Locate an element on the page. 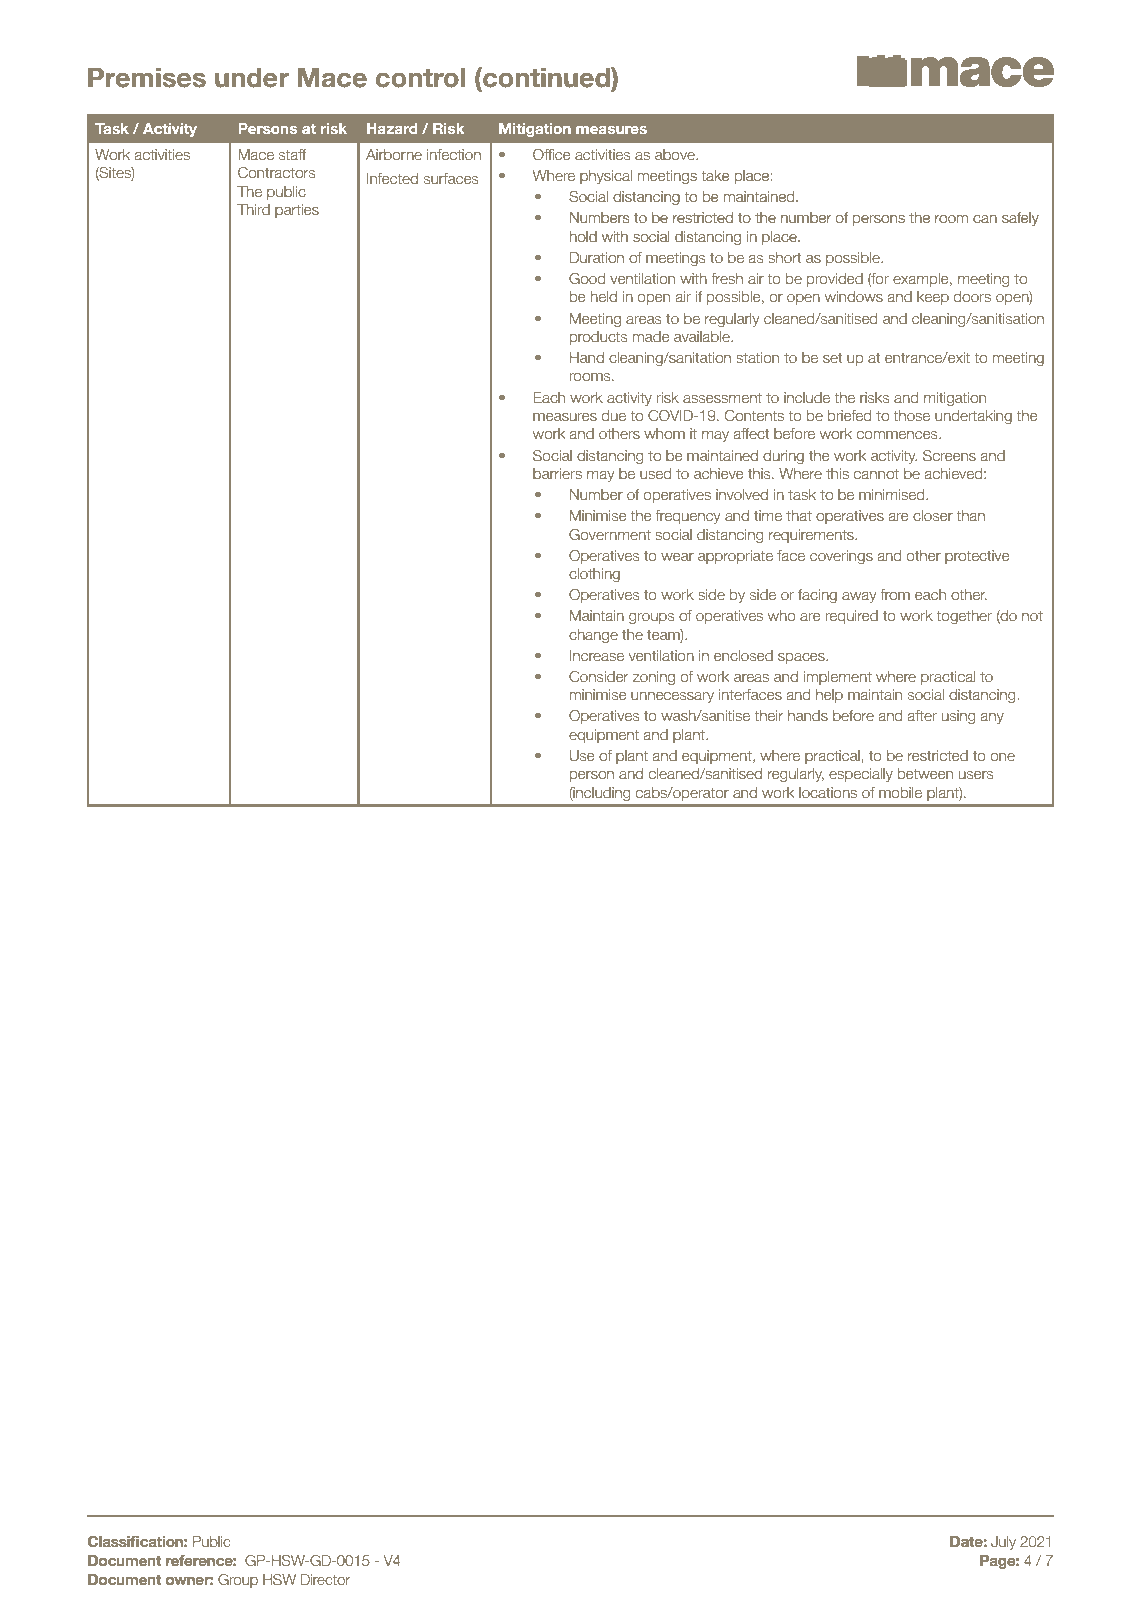 The width and height of the document is (1141, 1614). barriers is located at coordinates (557, 473).
